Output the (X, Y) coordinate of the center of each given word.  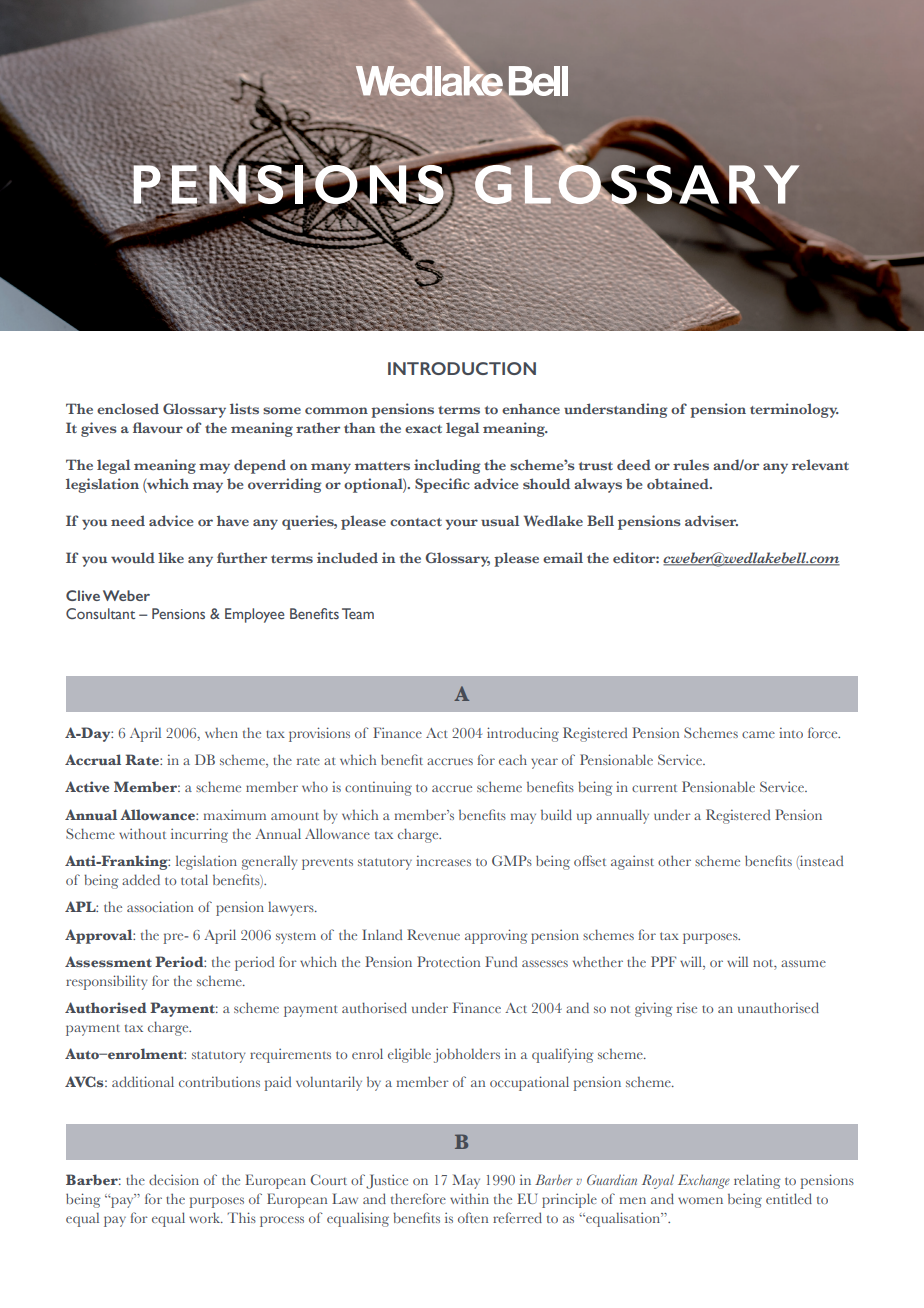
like (171, 557)
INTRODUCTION (462, 368)
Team (358, 613)
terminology (794, 410)
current (654, 788)
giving (654, 1009)
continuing (378, 788)
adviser (711, 520)
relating (757, 1181)
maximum (234, 814)
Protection (448, 961)
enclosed (128, 408)
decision (174, 1179)
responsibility (106, 982)
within (469, 1198)
